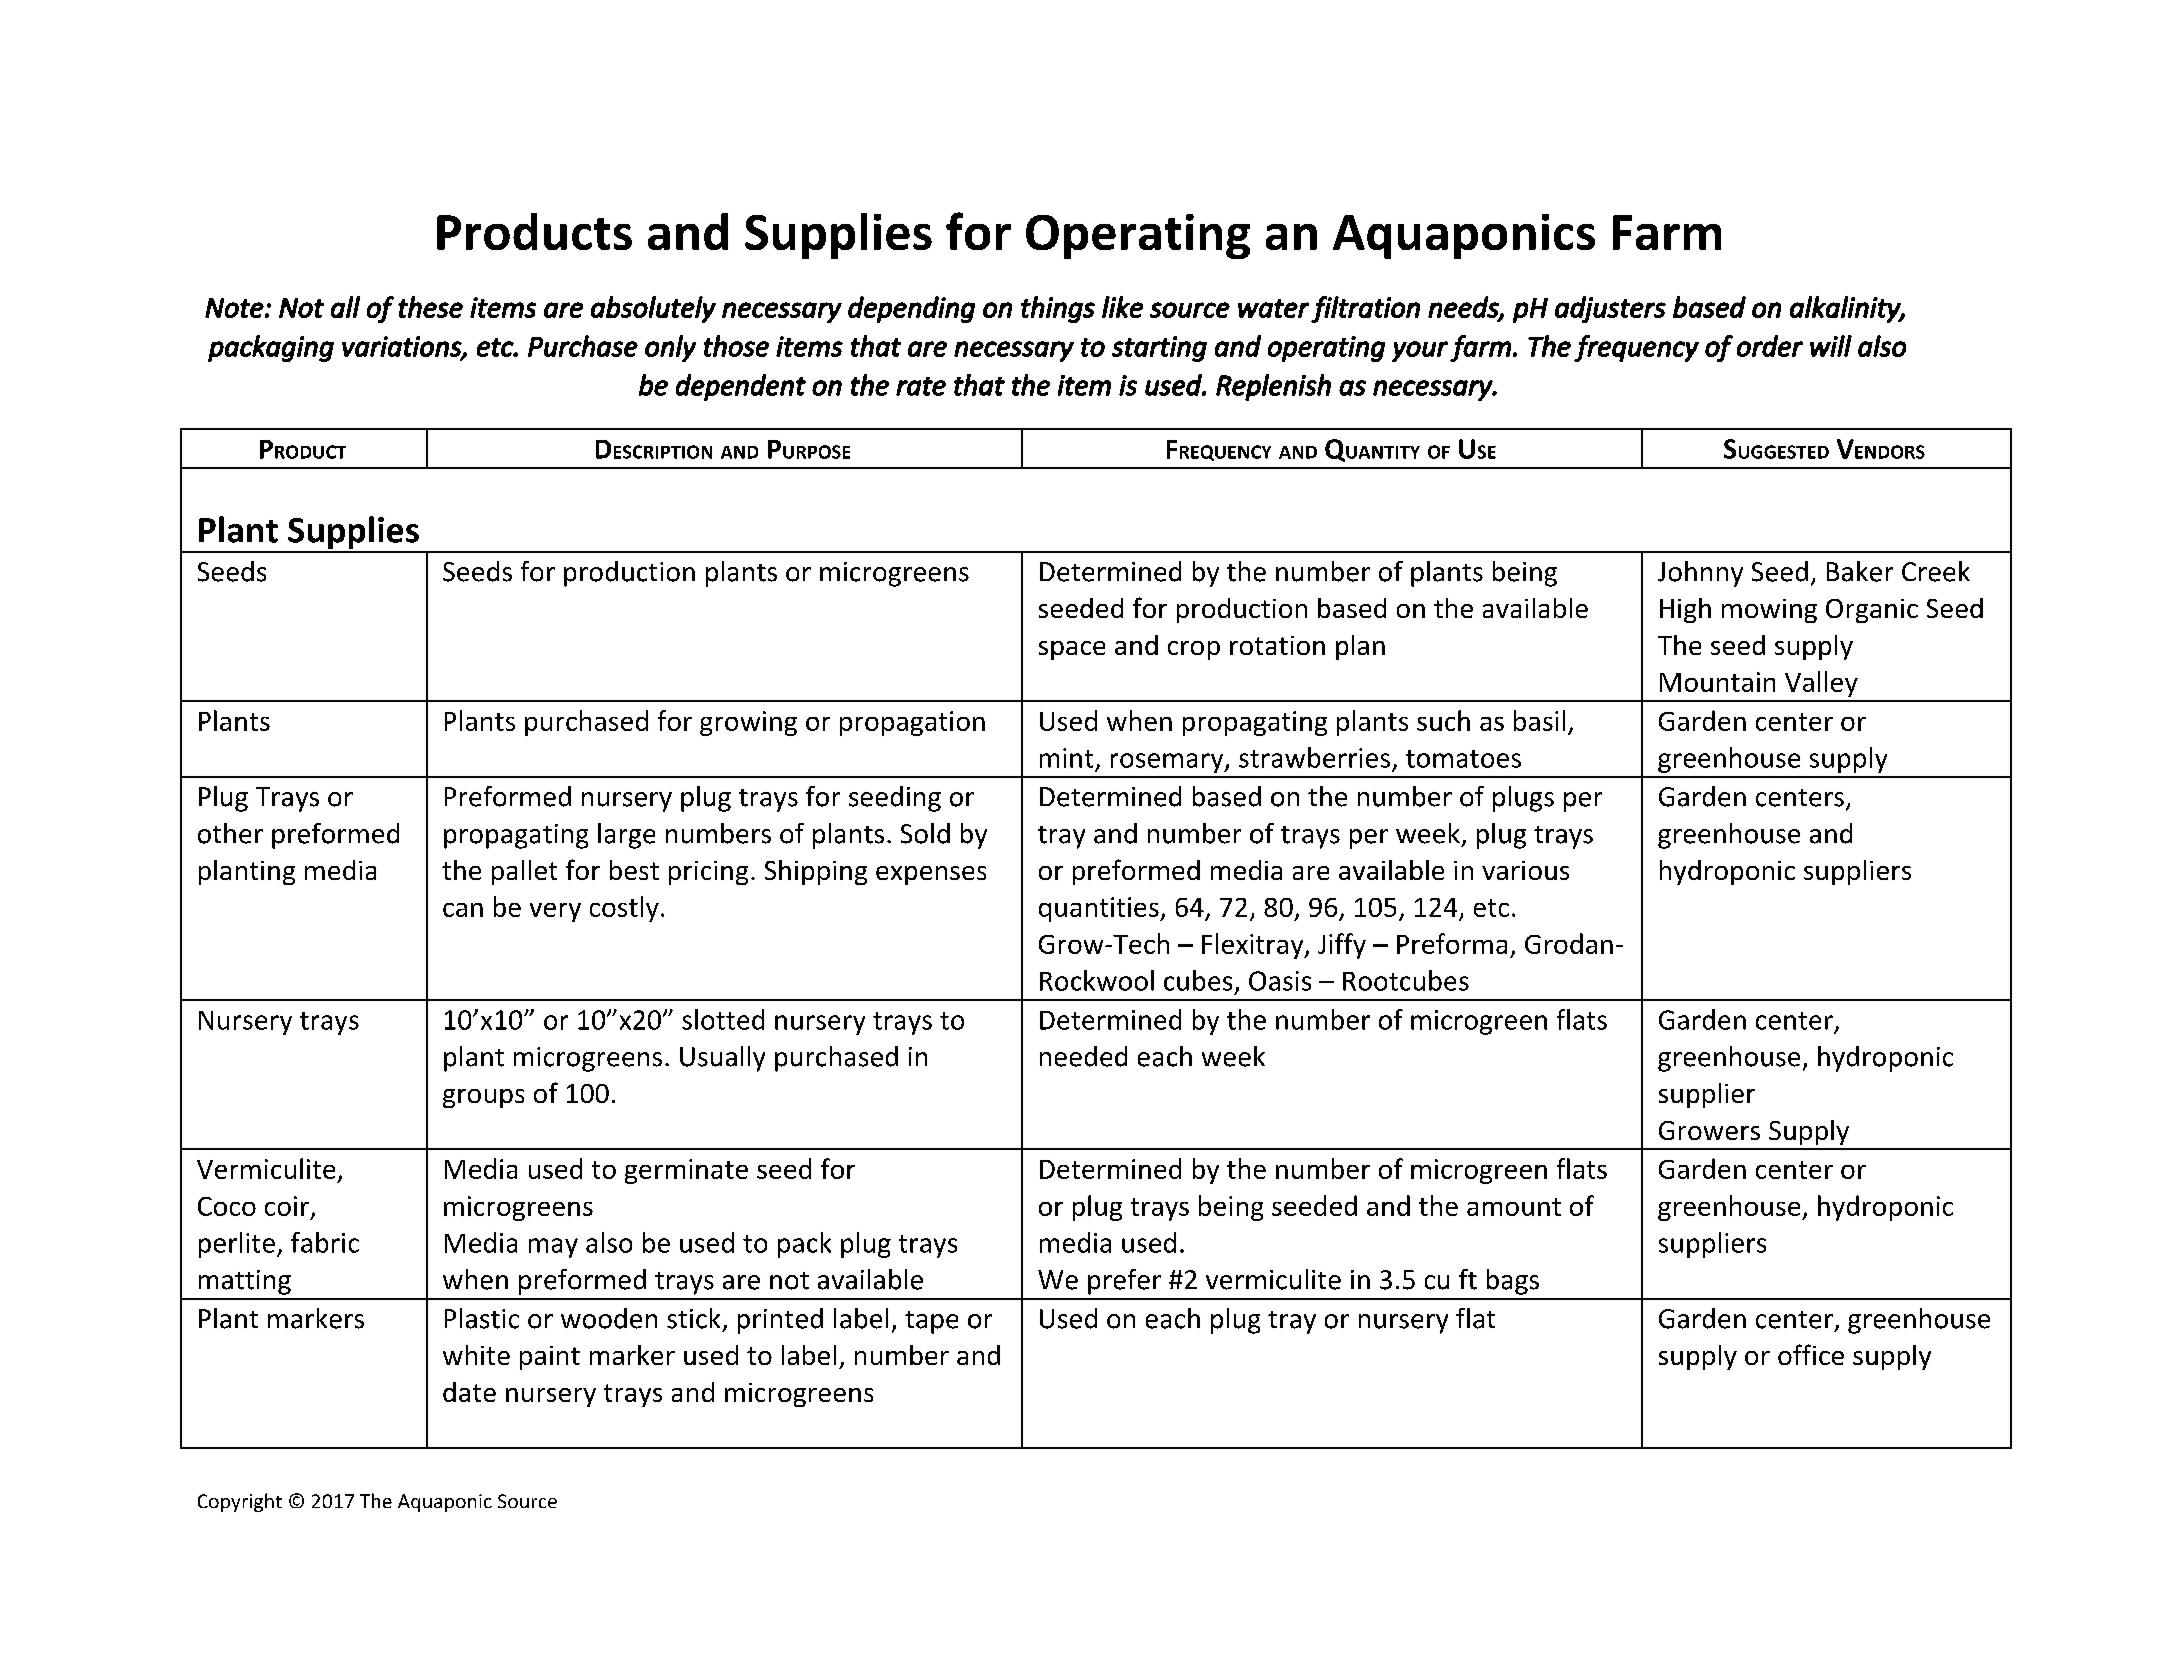 The height and width of the screenshot is (1670, 2161). What do you see at coordinates (1124, 1282) in the screenshot?
I see `prefer` at bounding box center [1124, 1282].
